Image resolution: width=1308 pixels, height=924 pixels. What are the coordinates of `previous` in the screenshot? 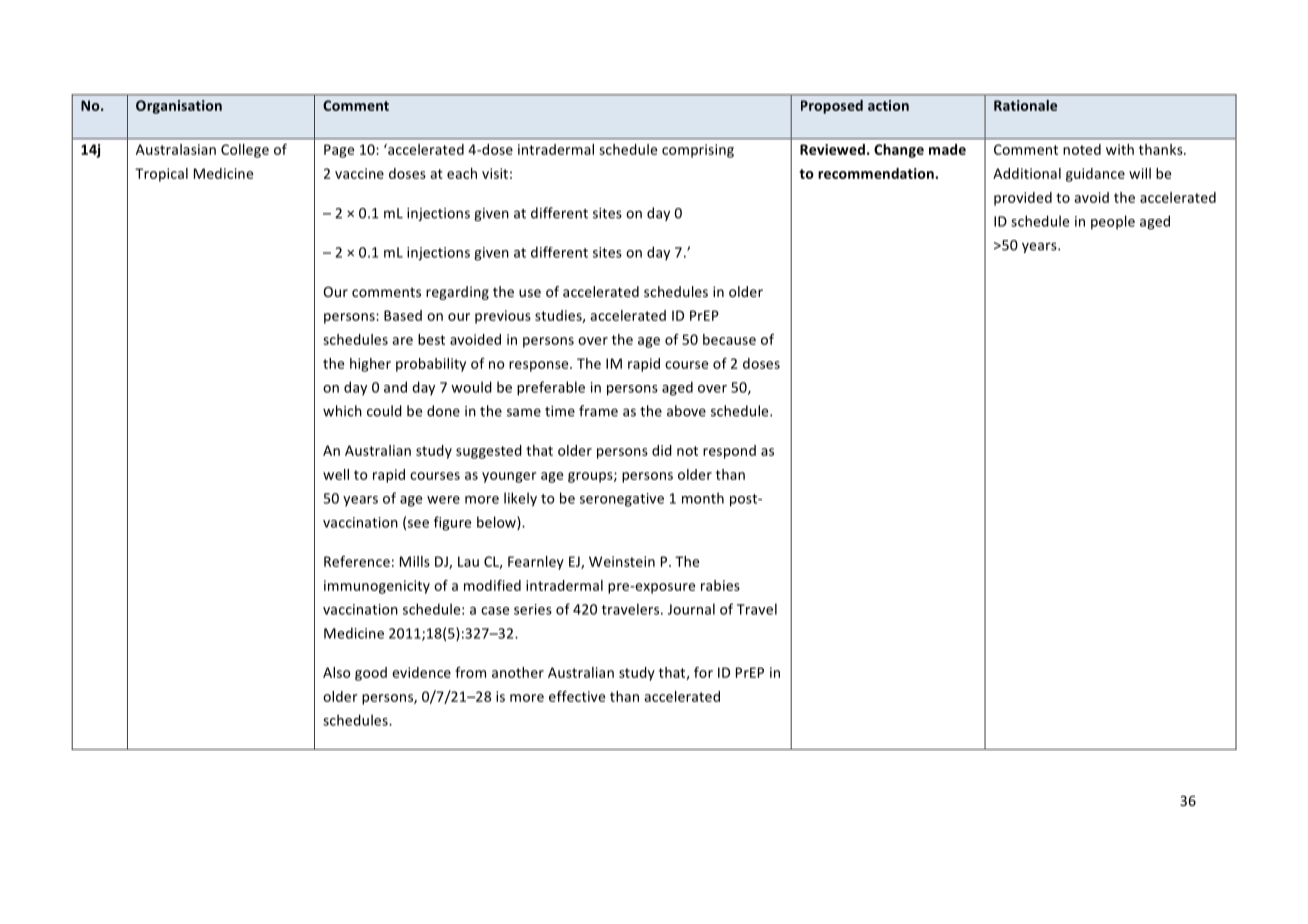 It's located at (503, 317).
